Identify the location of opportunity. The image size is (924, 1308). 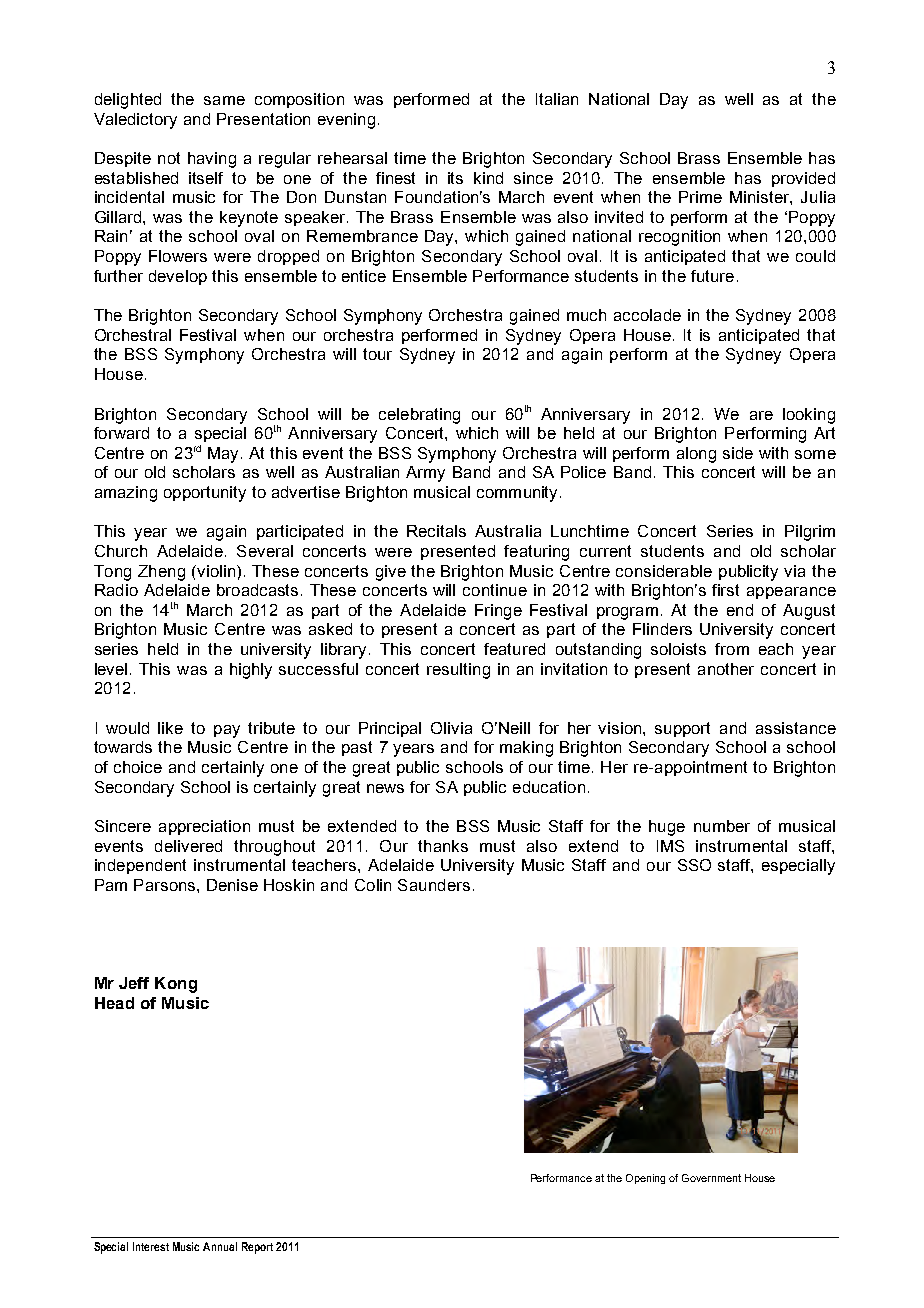
(205, 494).
